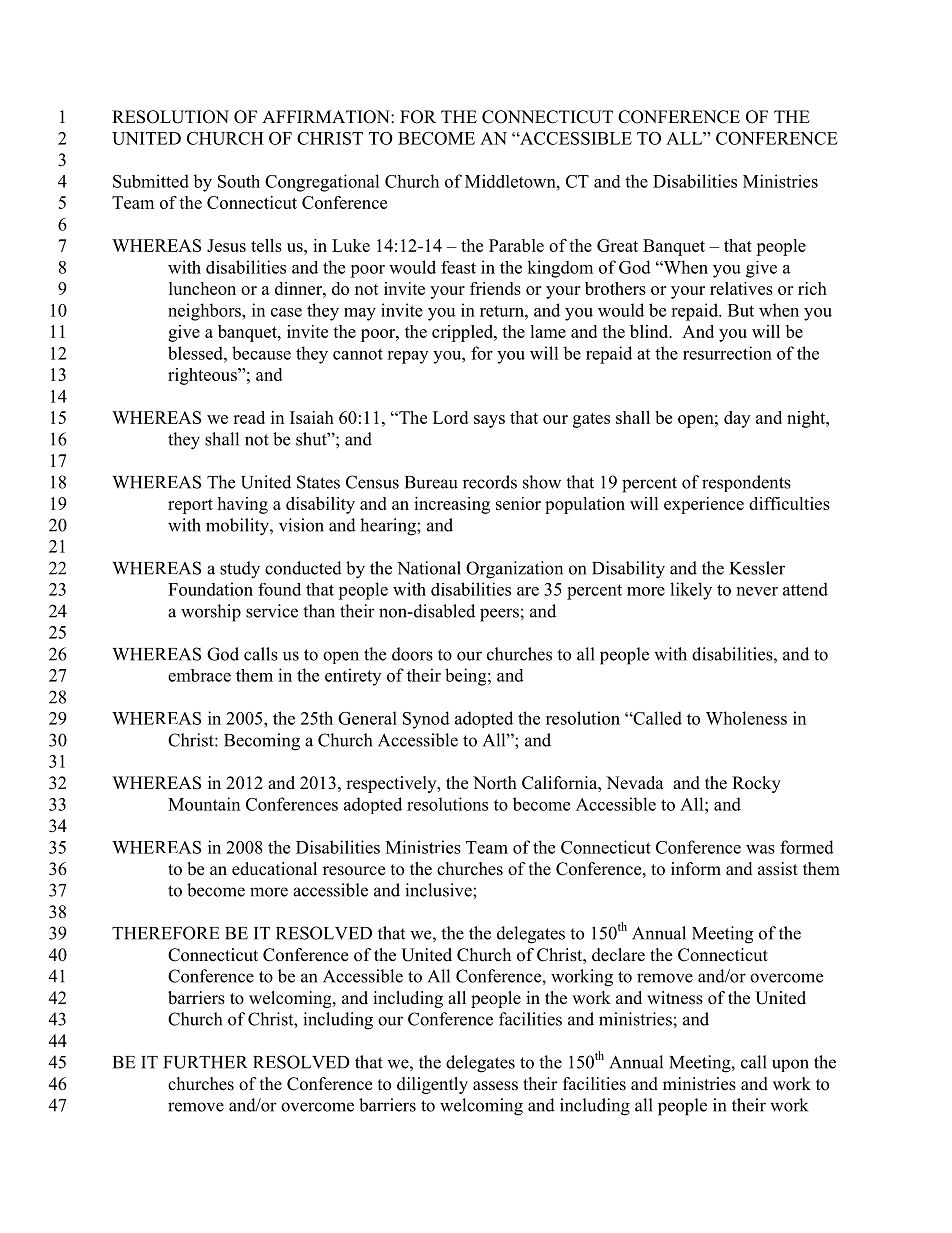 This document has height=1233, width=952. What do you see at coordinates (790, 1065) in the document?
I see `upon` at bounding box center [790, 1065].
